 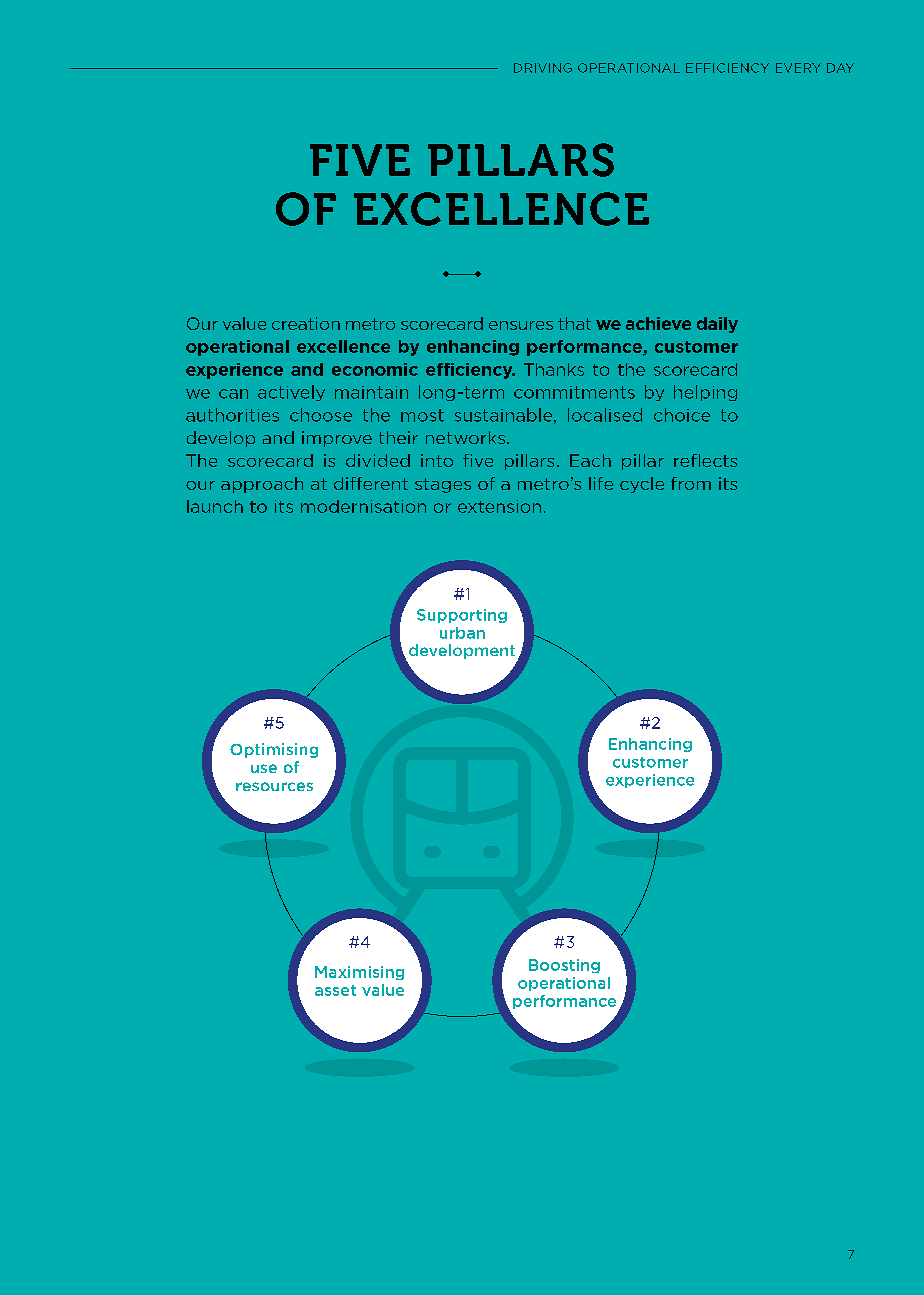 What do you see at coordinates (335, 990) in the screenshot?
I see `asset` at bounding box center [335, 990].
